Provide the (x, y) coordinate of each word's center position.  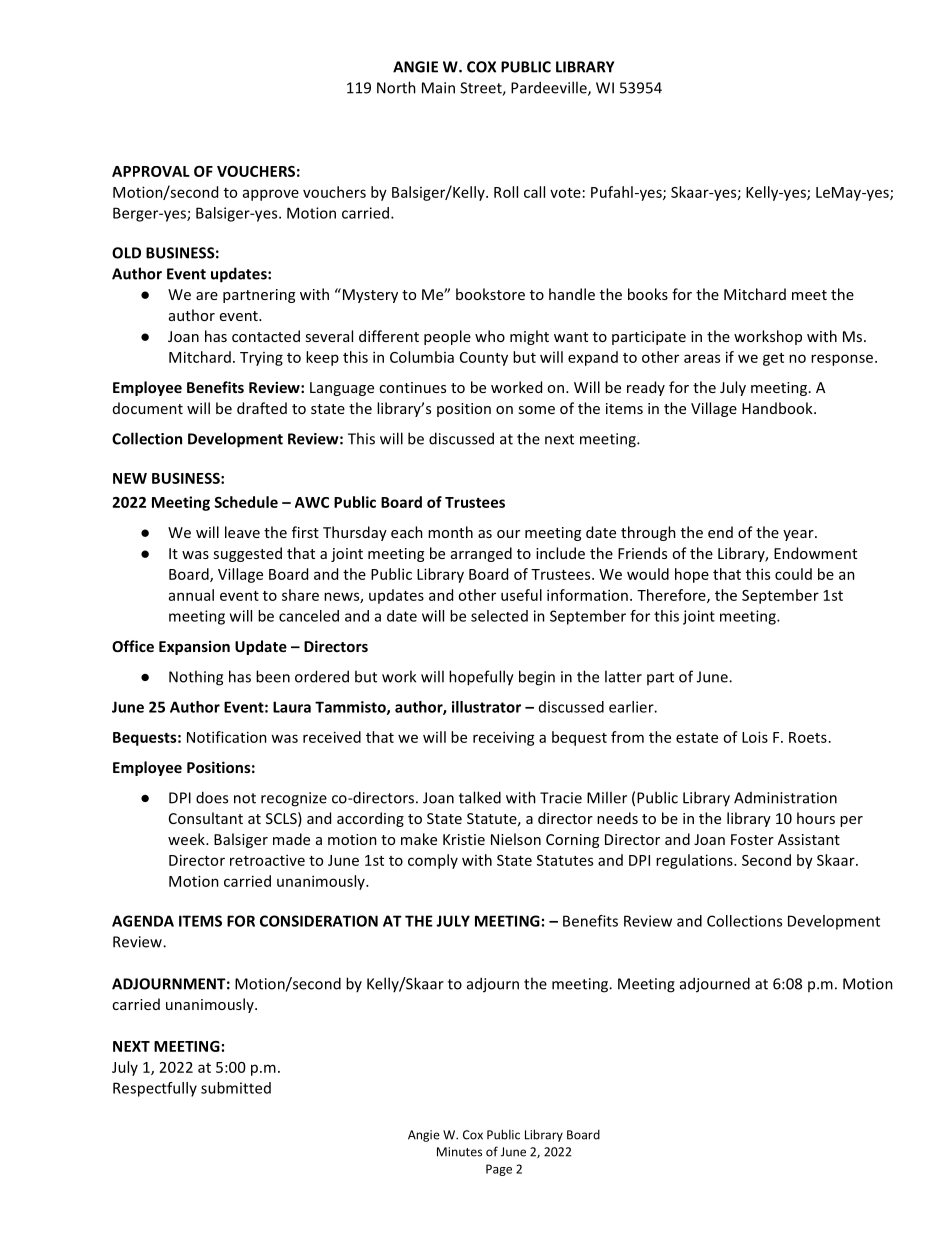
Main (438, 88)
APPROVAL (151, 171)
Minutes (459, 1152)
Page (499, 1170)
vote (565, 193)
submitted (236, 1088)
